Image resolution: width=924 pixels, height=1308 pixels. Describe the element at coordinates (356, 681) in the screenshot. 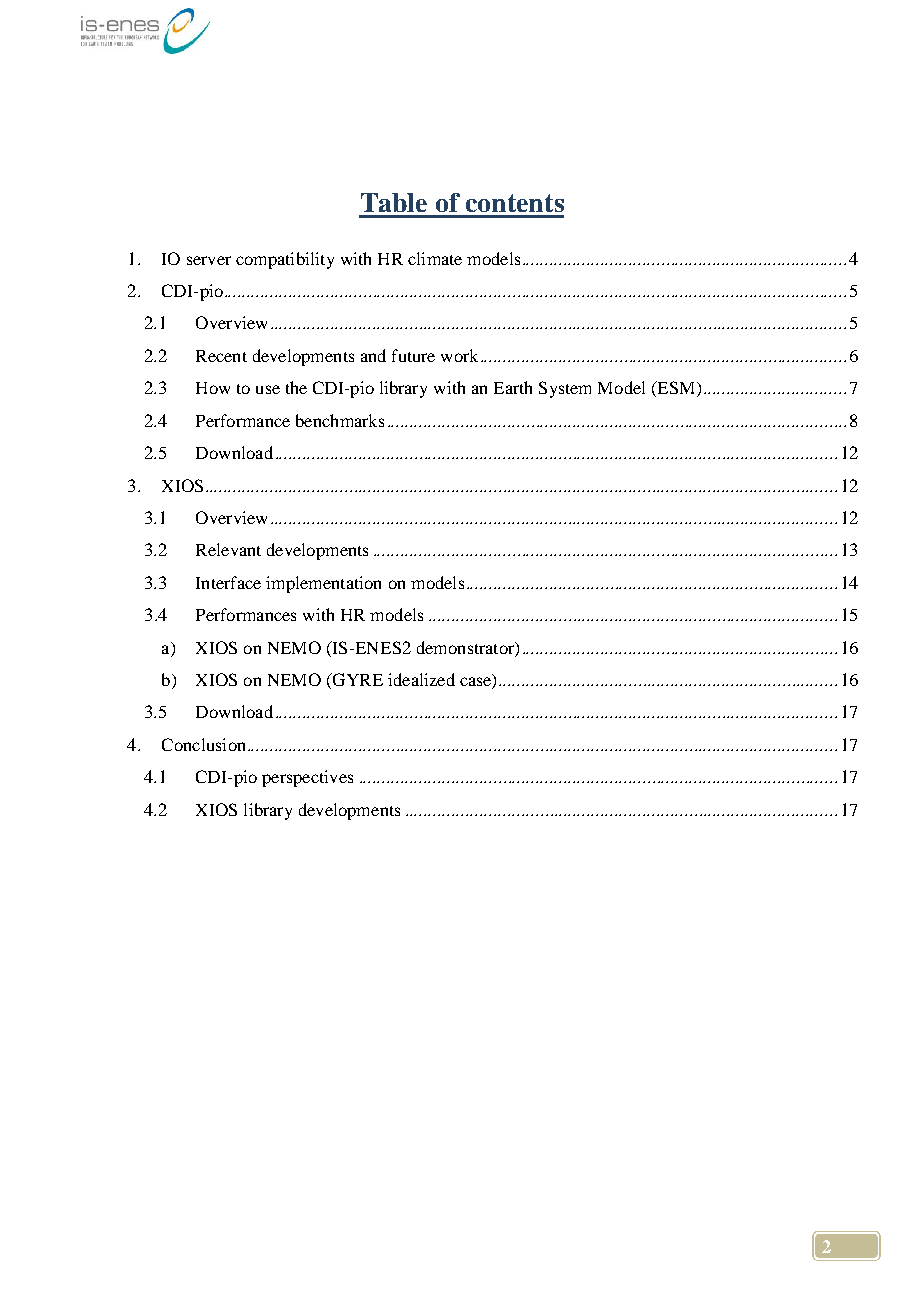

I see `GYRE` at that location.
